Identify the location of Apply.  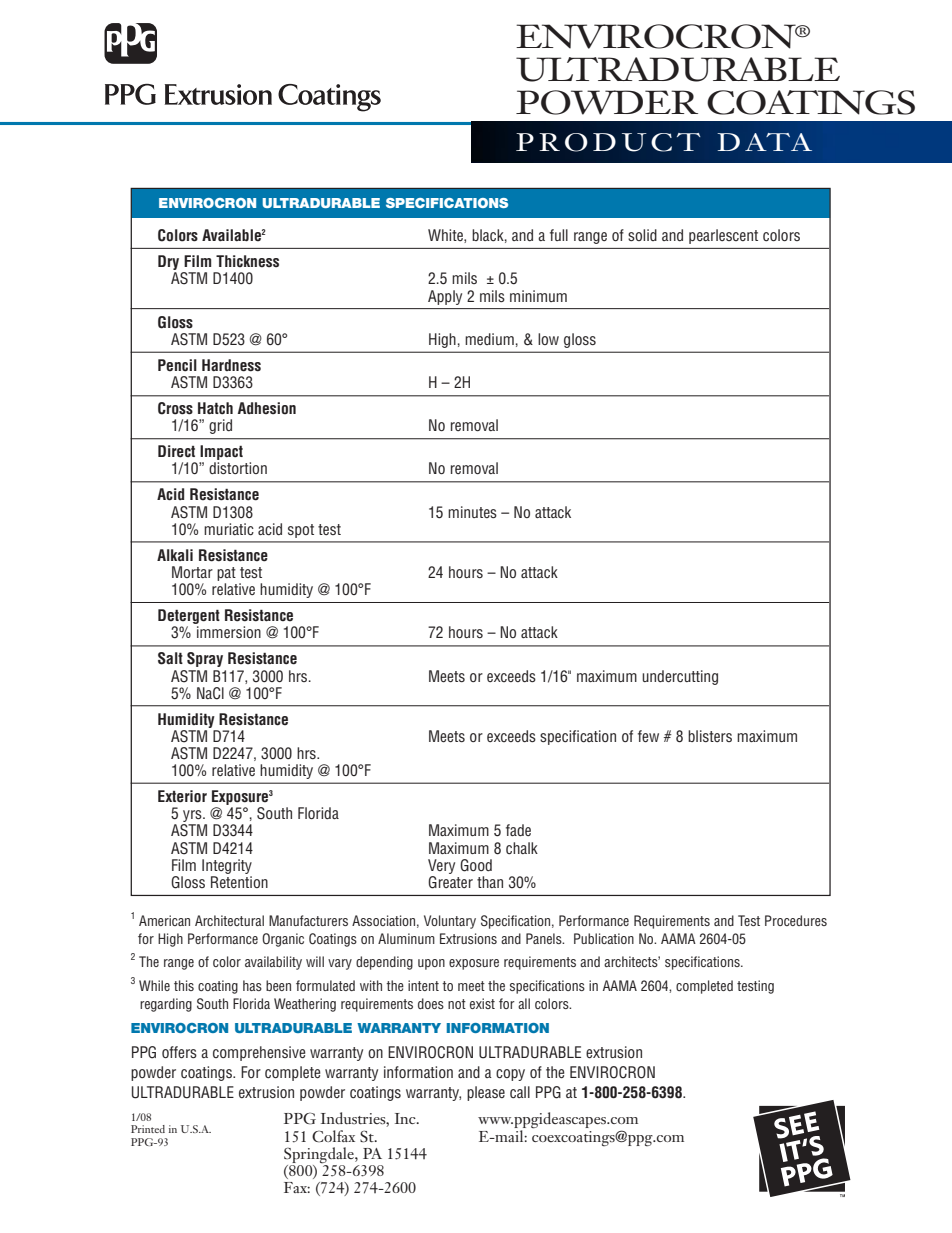
(445, 297).
